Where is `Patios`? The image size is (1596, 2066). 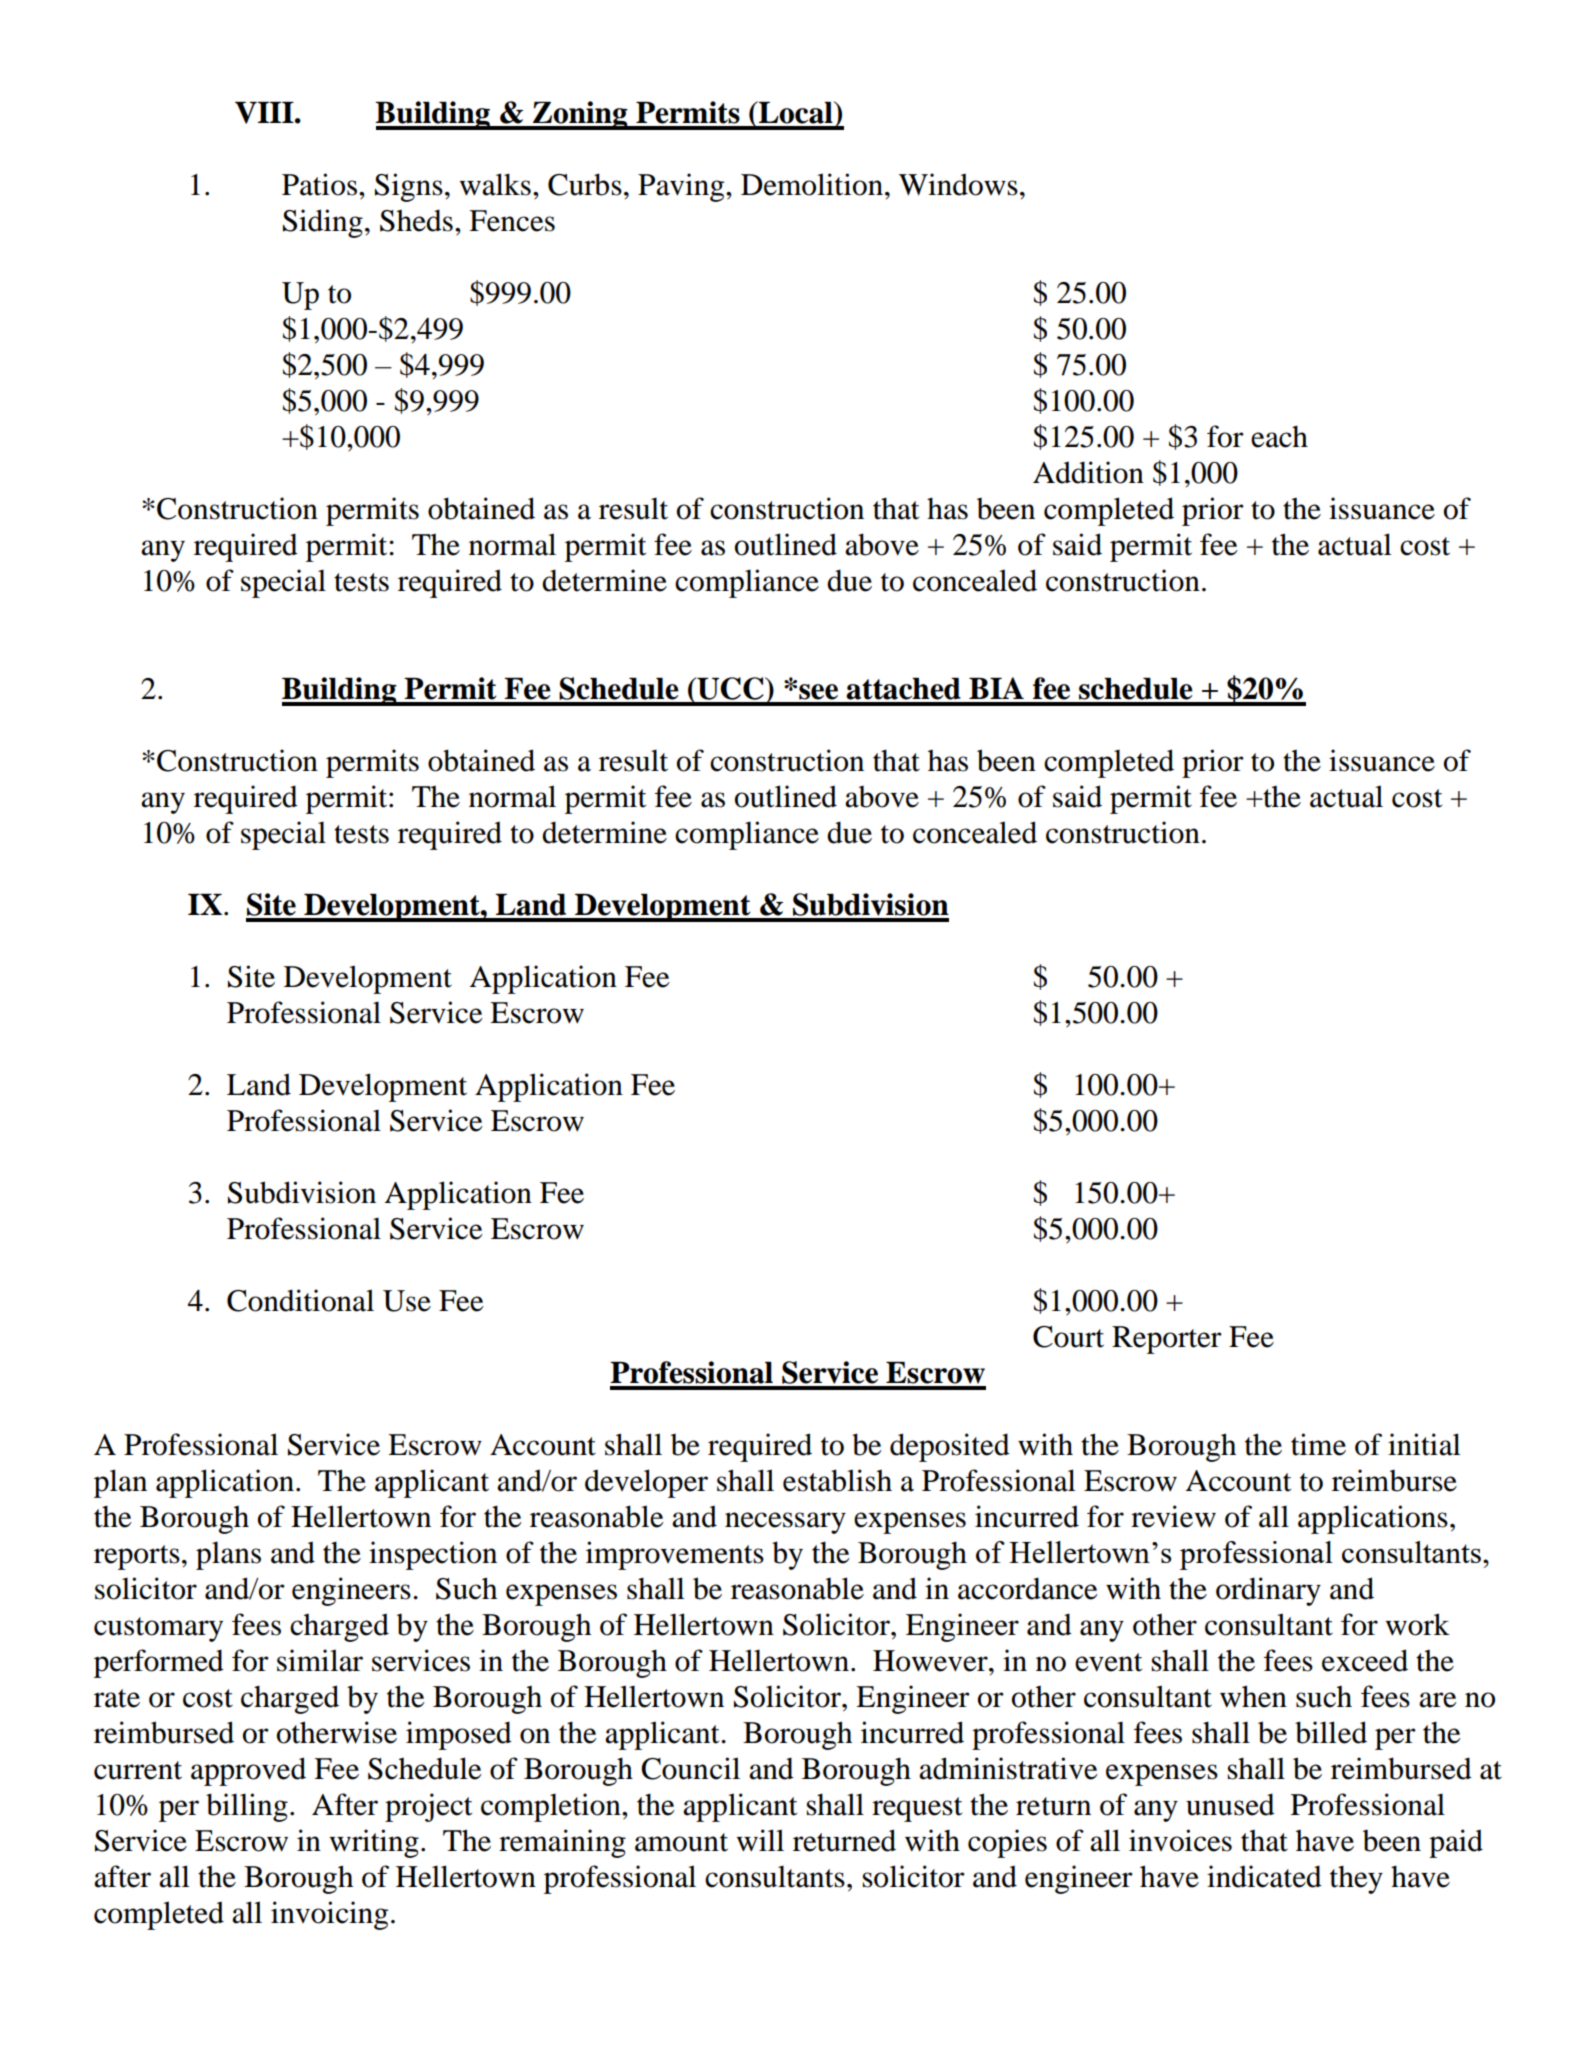 Patios is located at coordinates (319, 184).
